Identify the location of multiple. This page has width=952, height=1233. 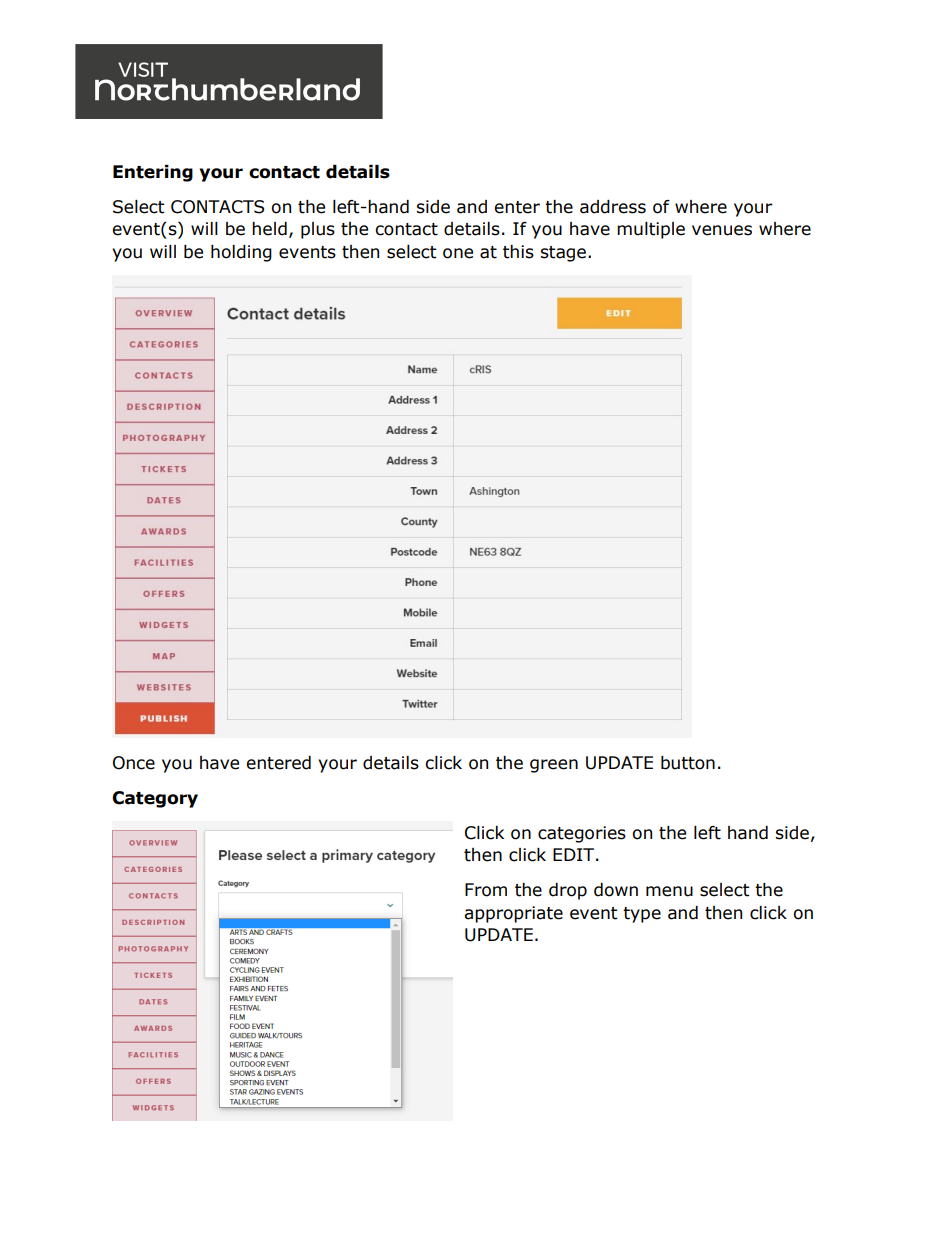
(651, 230).
